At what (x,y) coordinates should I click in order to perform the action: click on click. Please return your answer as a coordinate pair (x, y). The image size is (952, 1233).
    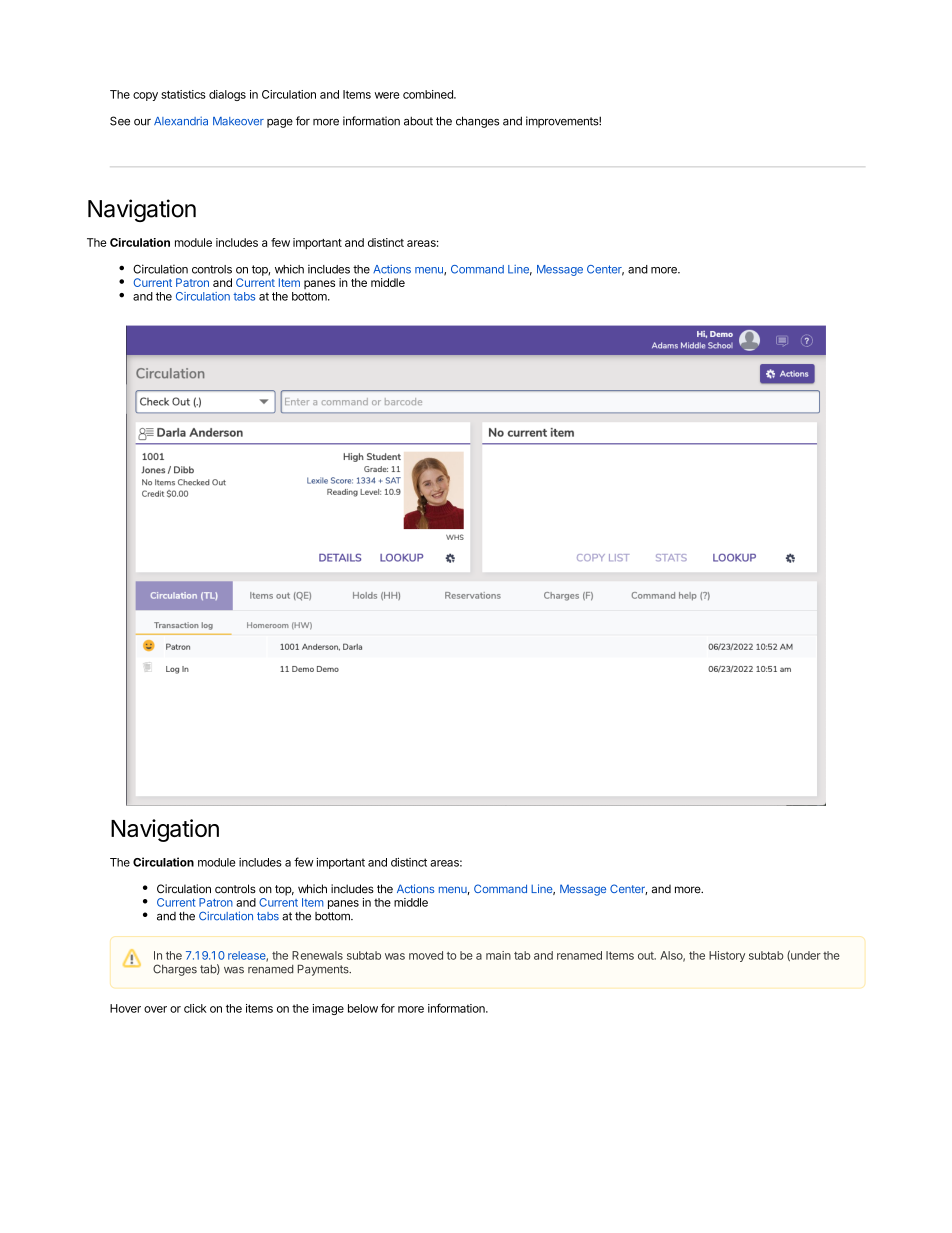
    Looking at the image, I should click on (195, 1008).
